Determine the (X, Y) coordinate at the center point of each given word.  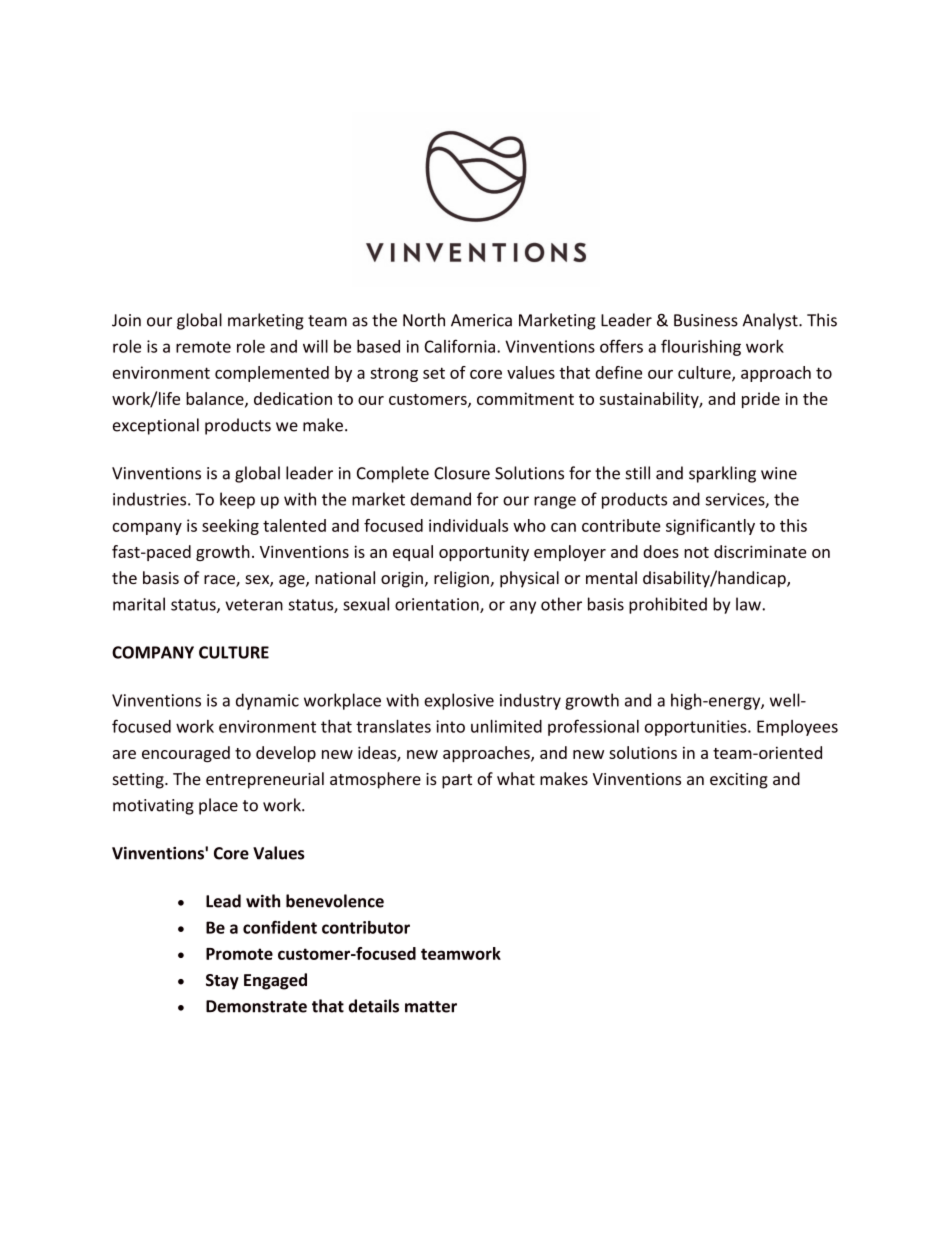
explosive (459, 701)
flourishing (701, 347)
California (459, 346)
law (749, 604)
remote (203, 347)
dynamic (267, 701)
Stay (222, 982)
